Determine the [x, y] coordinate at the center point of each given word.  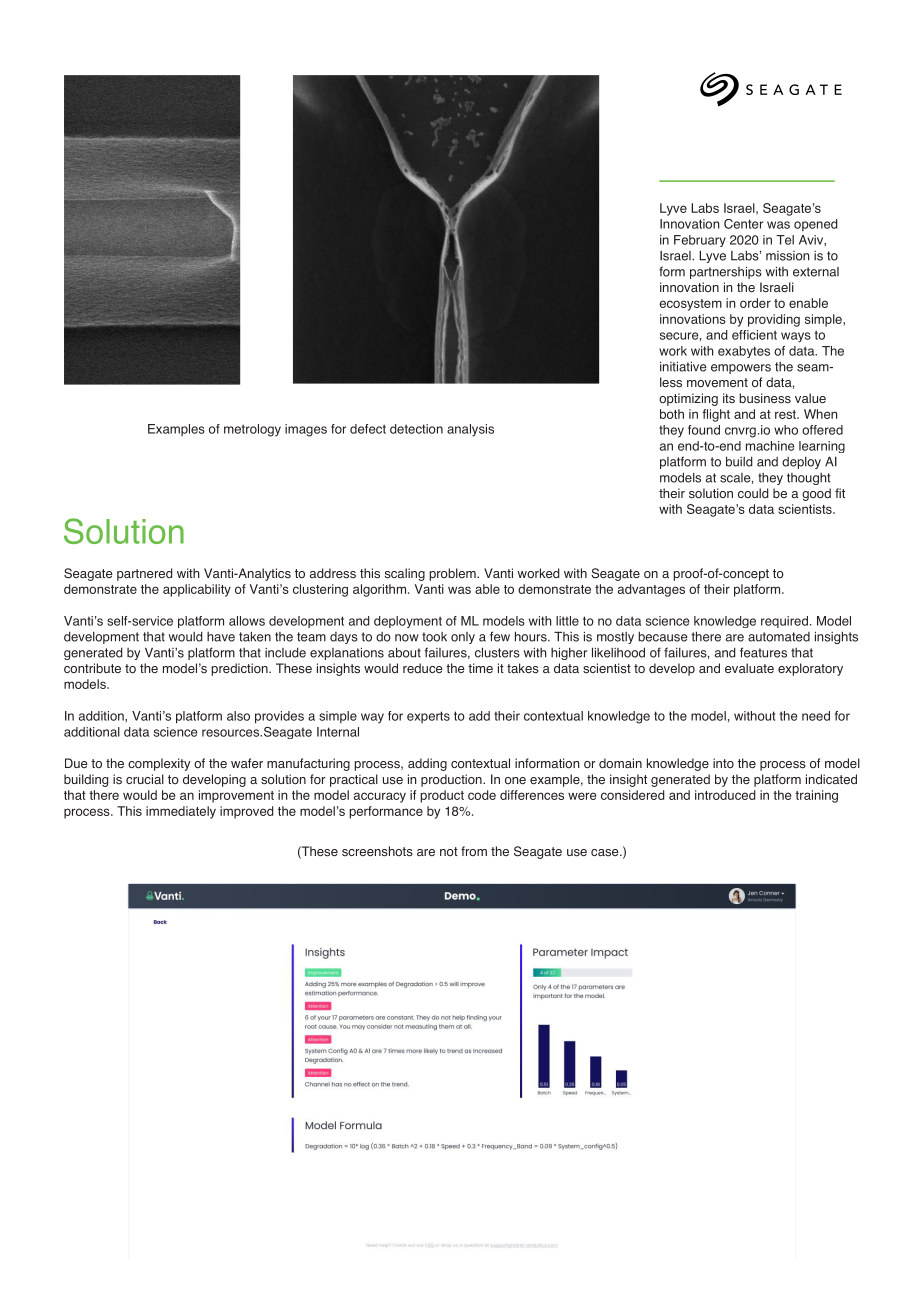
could [753, 493]
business [765, 398]
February [700, 241]
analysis [470, 430]
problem [453, 574]
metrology [252, 430]
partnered [145, 574]
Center [743, 224]
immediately [181, 812]
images [306, 430]
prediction [240, 669]
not [449, 851]
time [480, 668]
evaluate [749, 668]
